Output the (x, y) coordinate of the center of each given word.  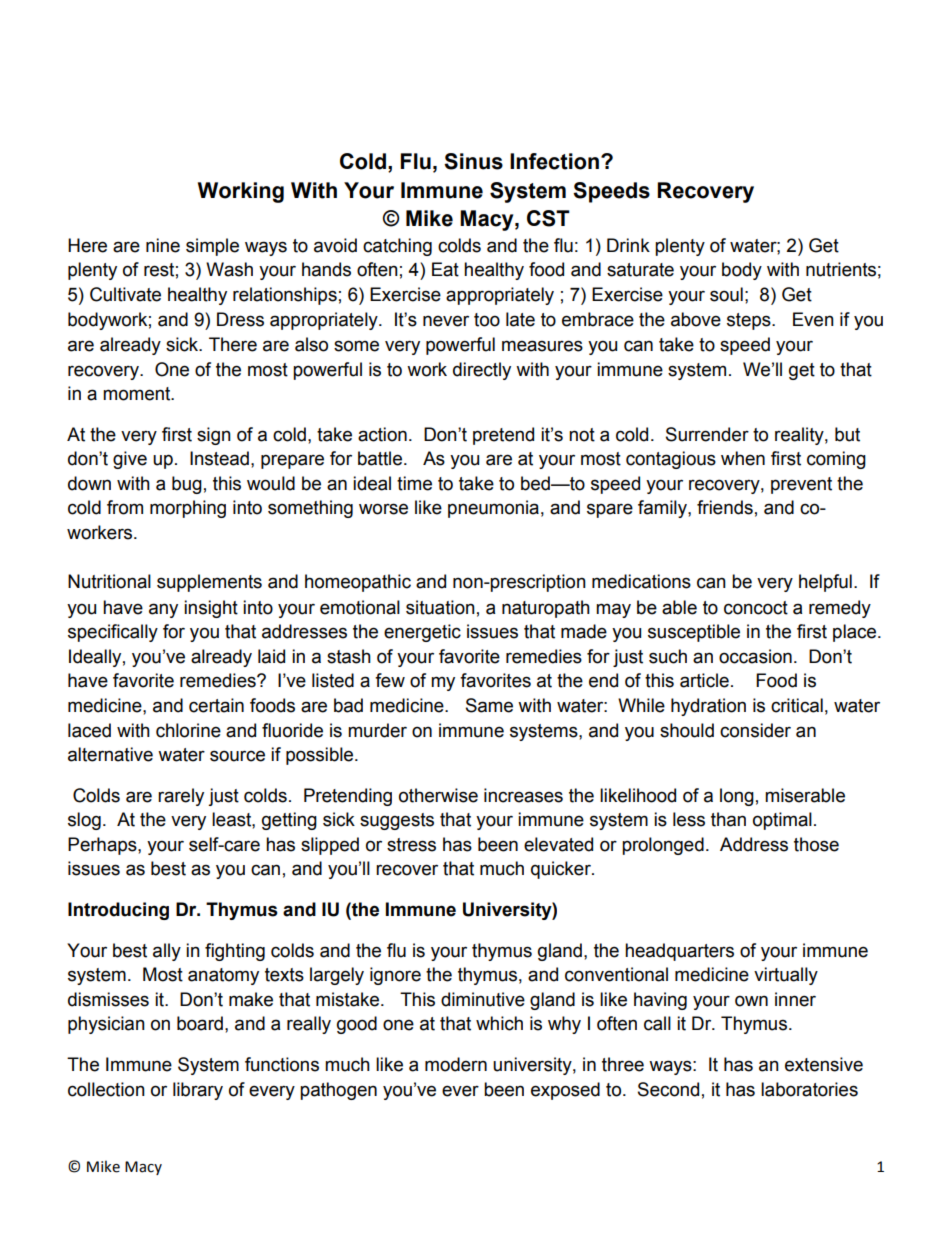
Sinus (473, 161)
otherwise (438, 795)
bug (187, 485)
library (198, 1091)
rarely (181, 797)
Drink (628, 245)
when (743, 458)
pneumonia (493, 509)
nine (163, 245)
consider (755, 730)
